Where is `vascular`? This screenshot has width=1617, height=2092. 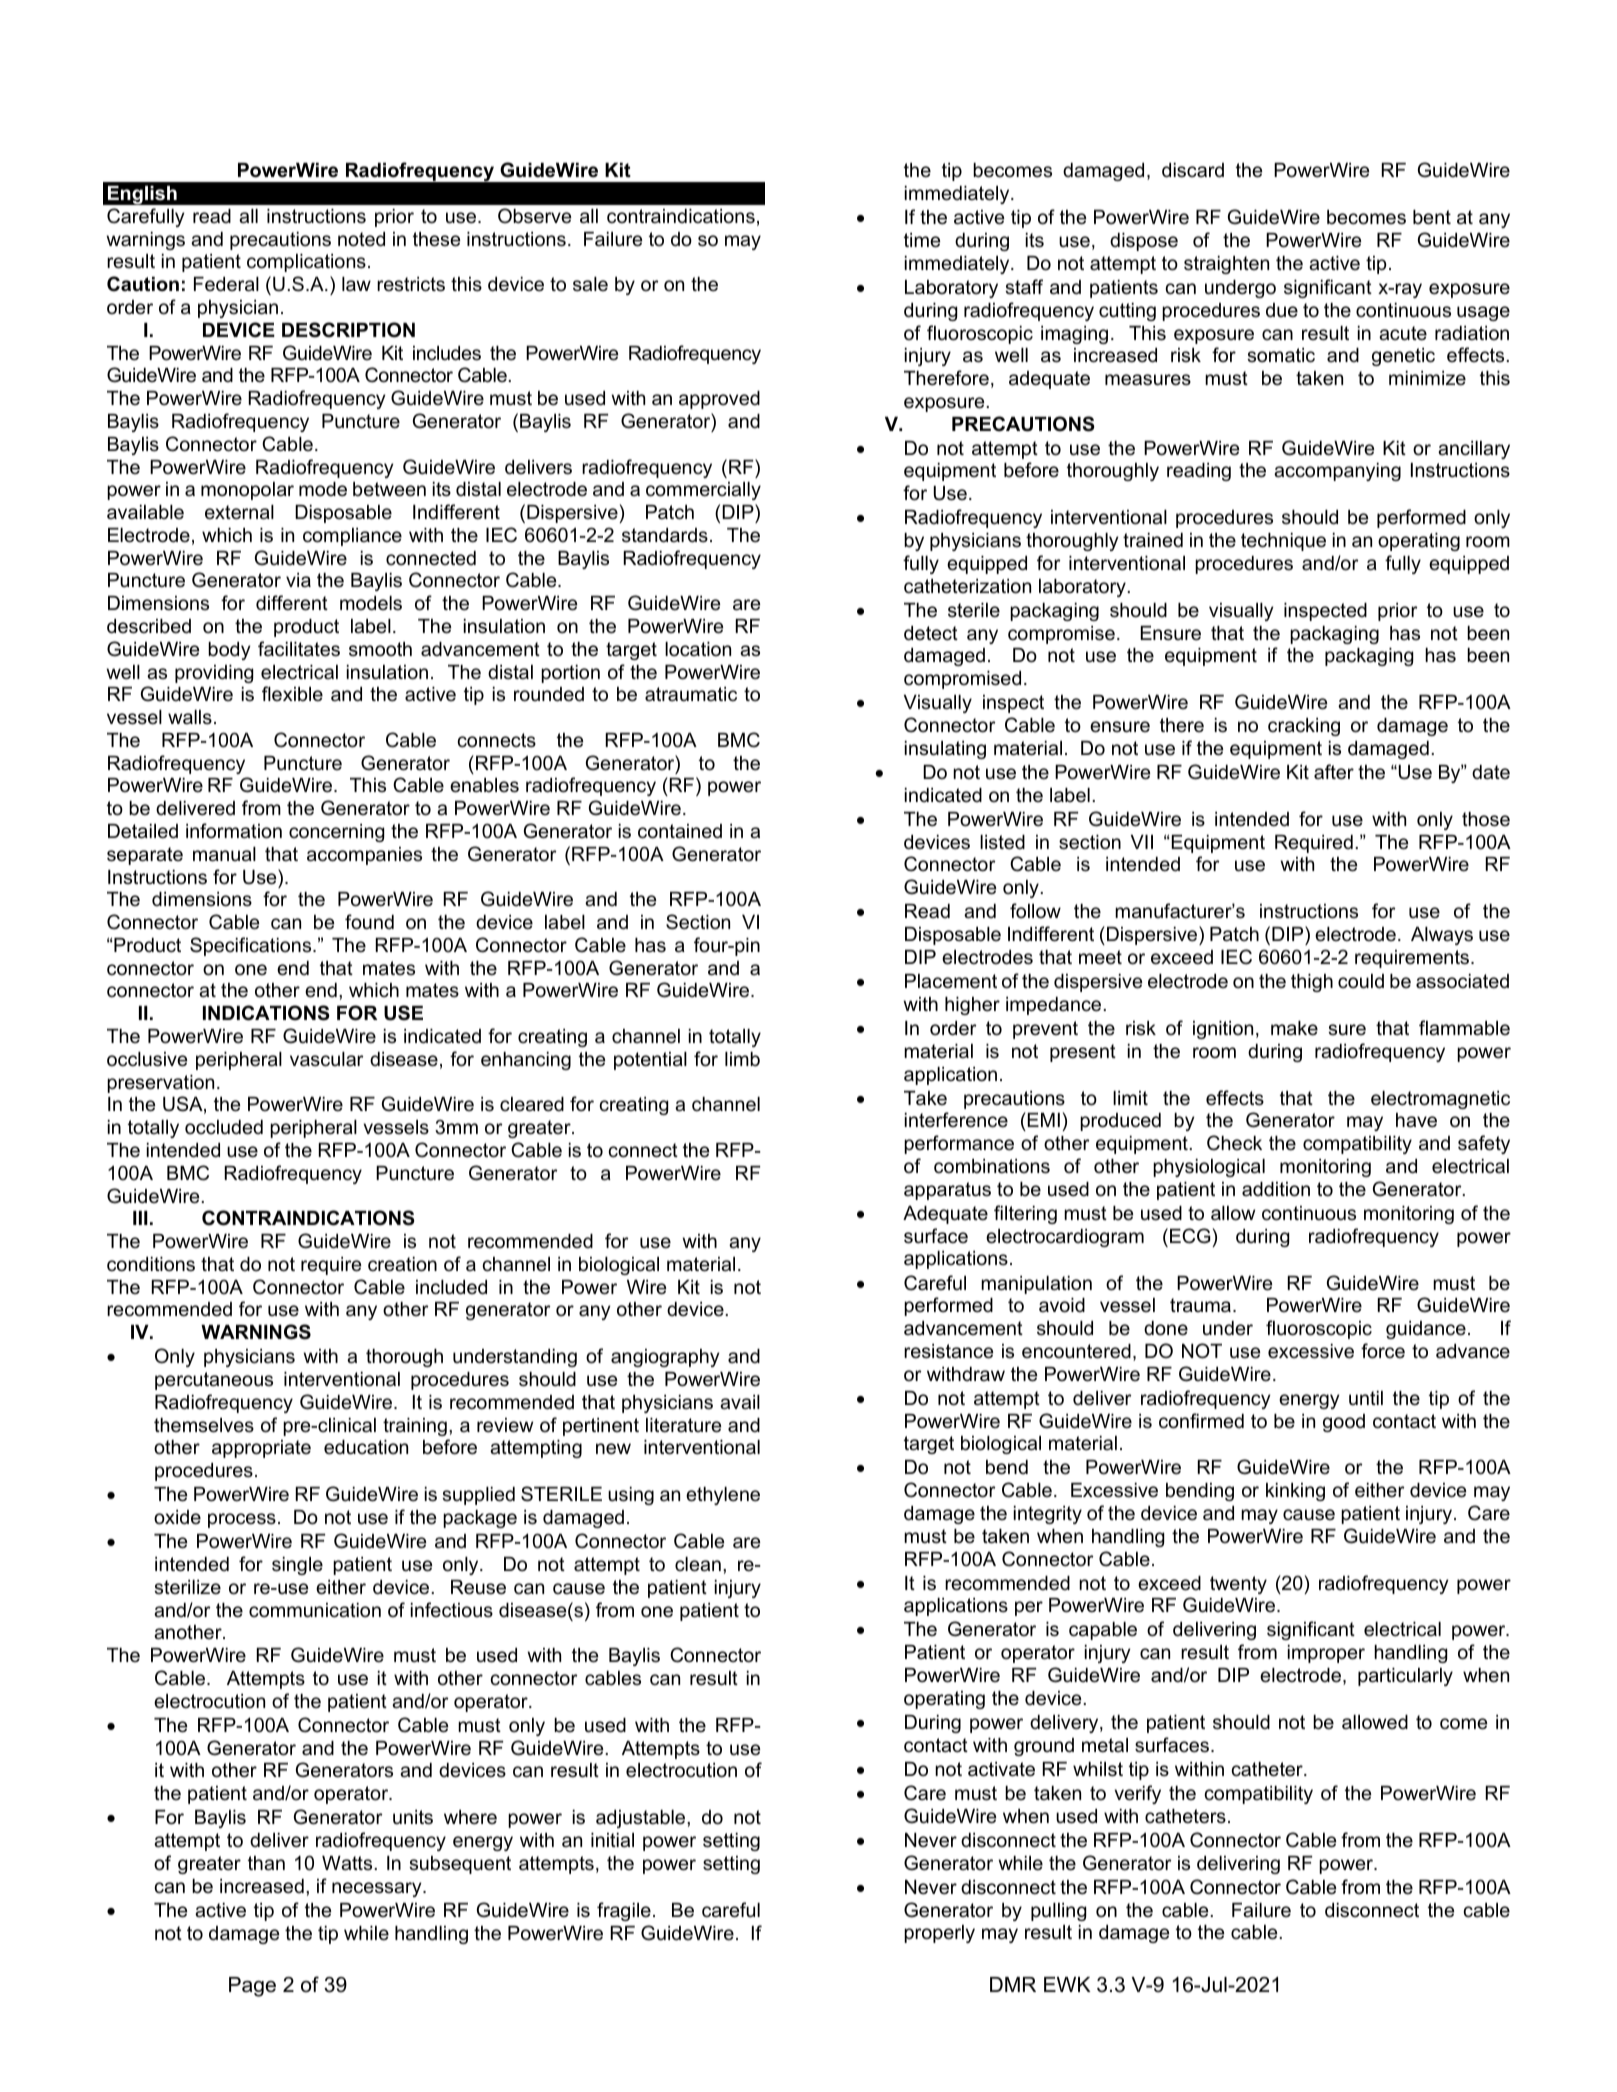 vascular is located at coordinates (327, 1059).
